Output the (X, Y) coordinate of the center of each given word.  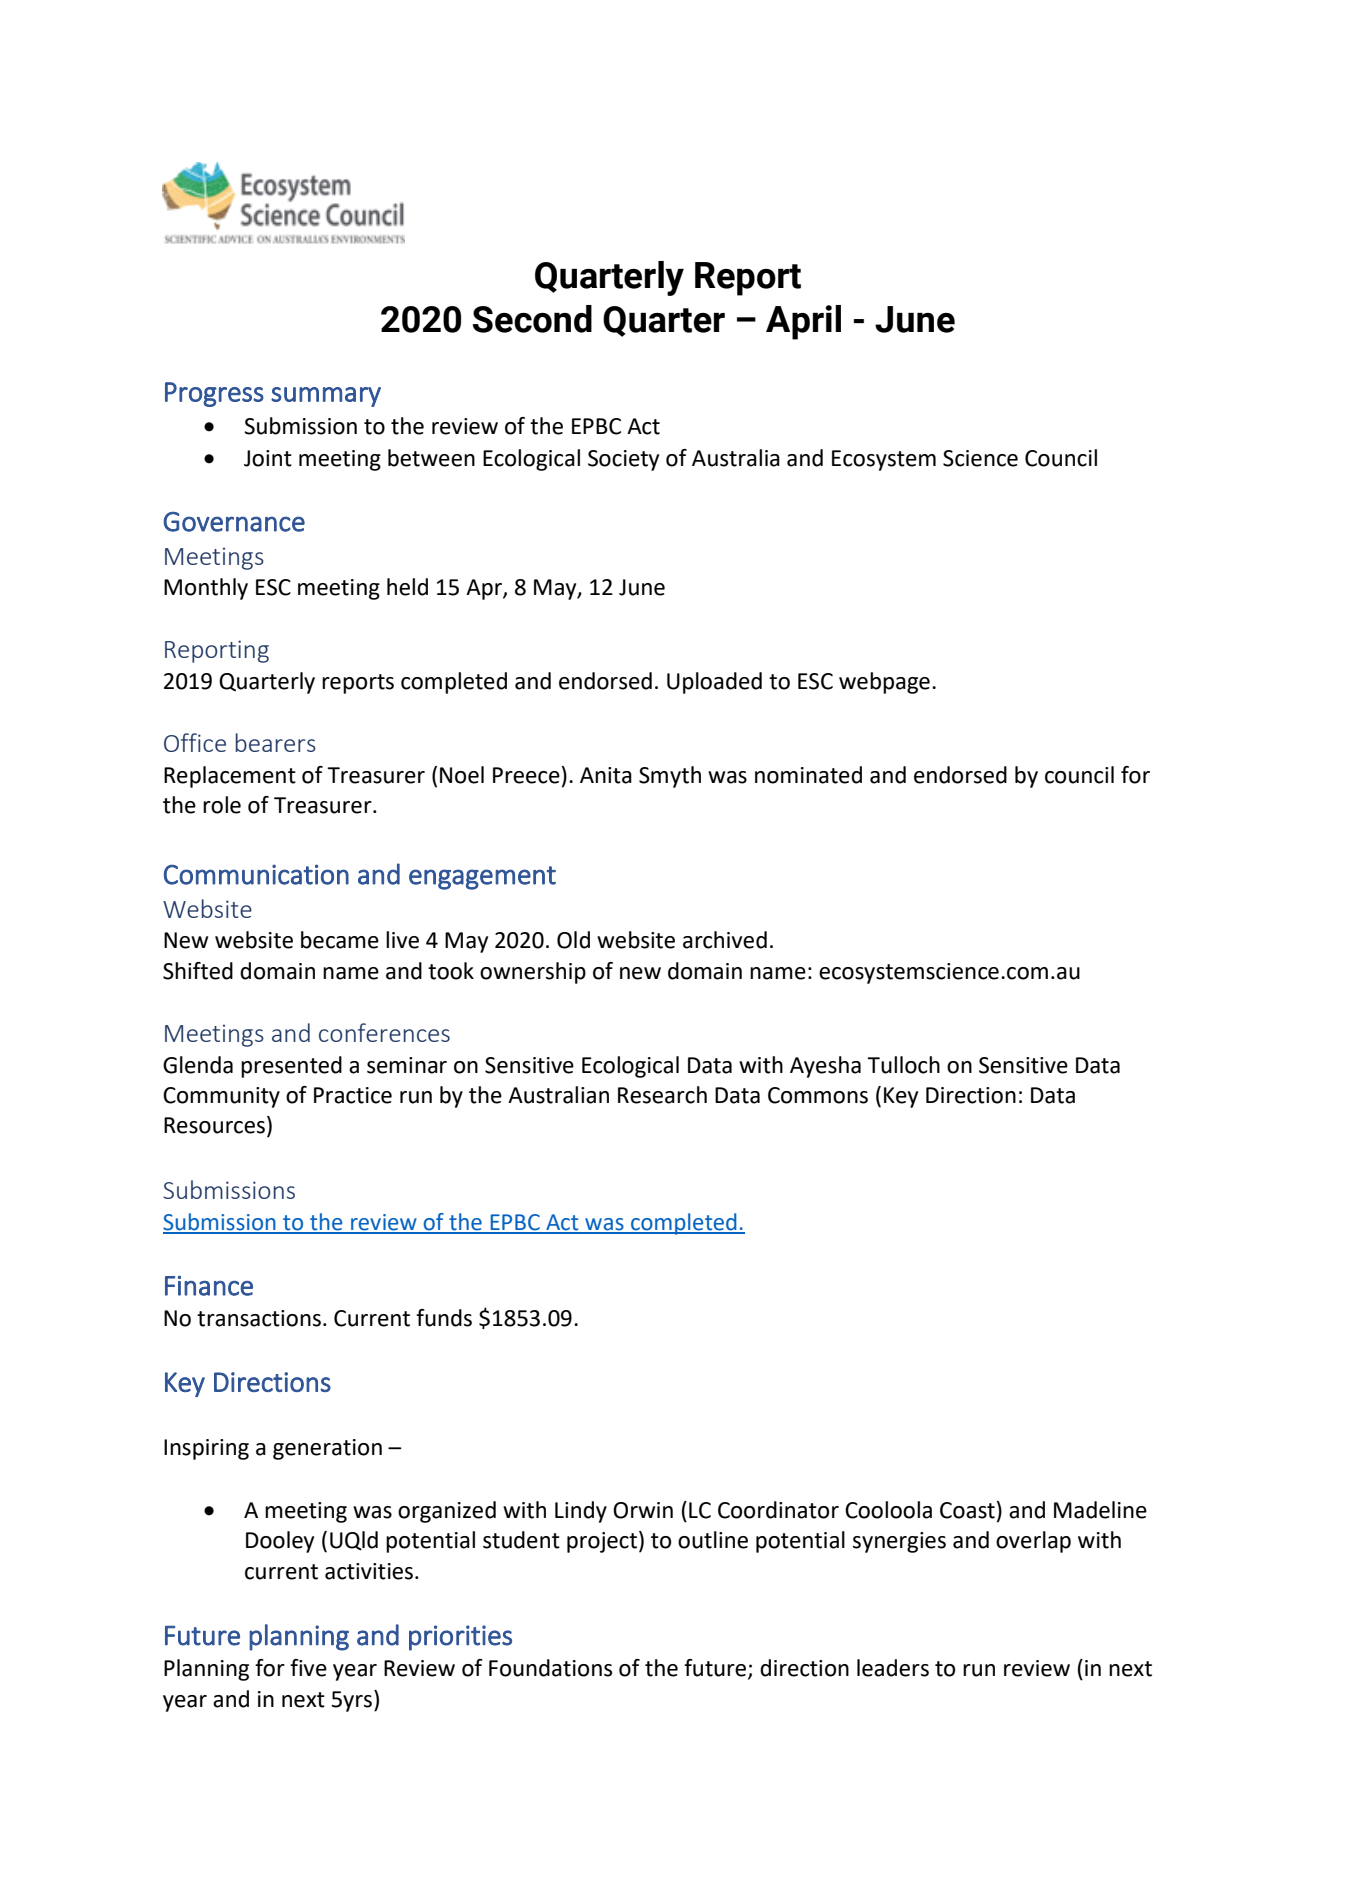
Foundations (550, 1668)
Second (532, 319)
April (803, 322)
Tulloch (903, 1065)
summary (326, 397)
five (308, 1668)
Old (573, 940)
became (340, 940)
